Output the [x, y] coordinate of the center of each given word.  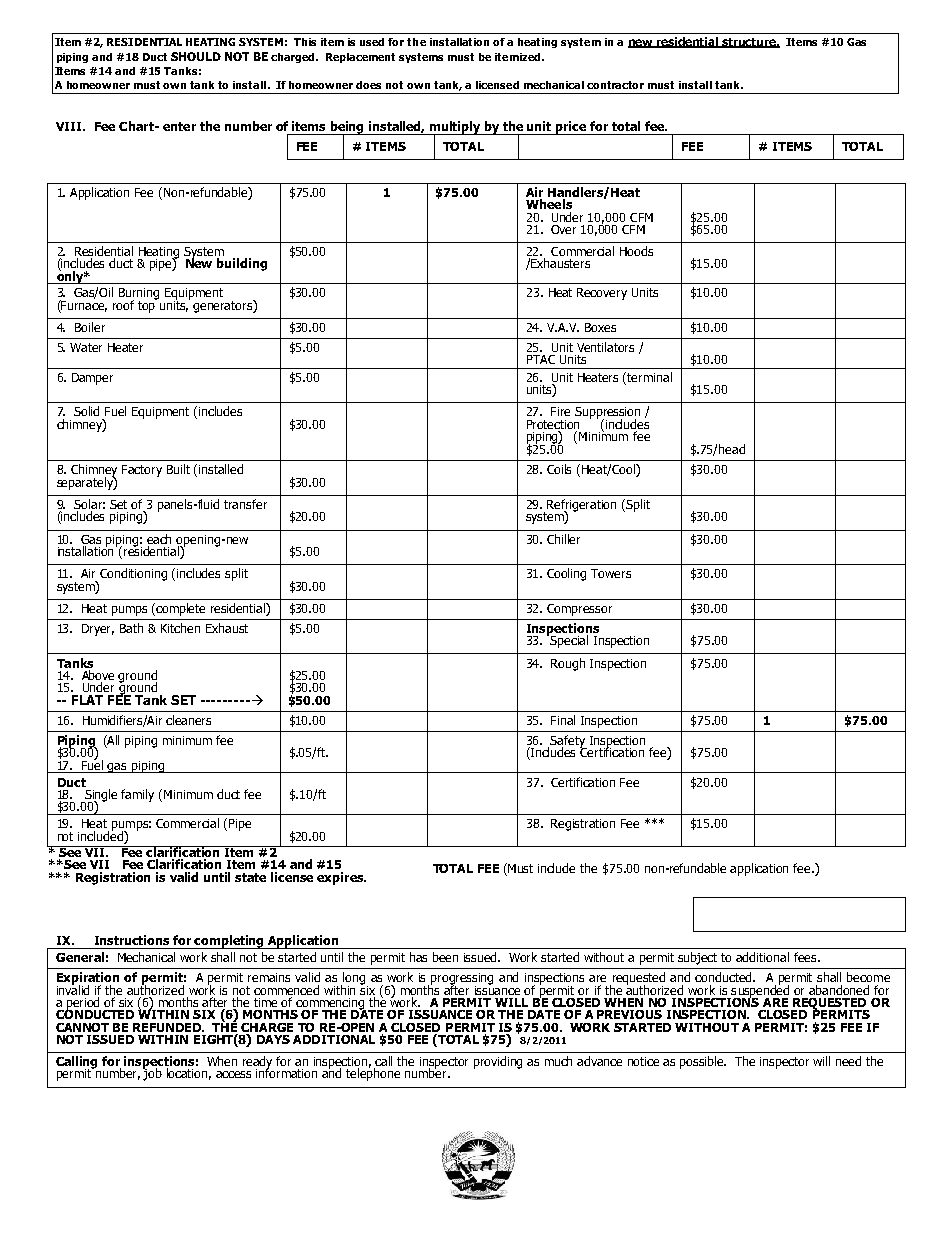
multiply [455, 128]
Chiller [563, 539]
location [189, 1074]
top [147, 306]
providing [498, 1062]
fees [806, 957]
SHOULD [196, 56]
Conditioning [133, 574]
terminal [649, 377]
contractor [615, 85]
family [137, 795]
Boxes [600, 327]
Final [563, 720]
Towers [611, 573]
